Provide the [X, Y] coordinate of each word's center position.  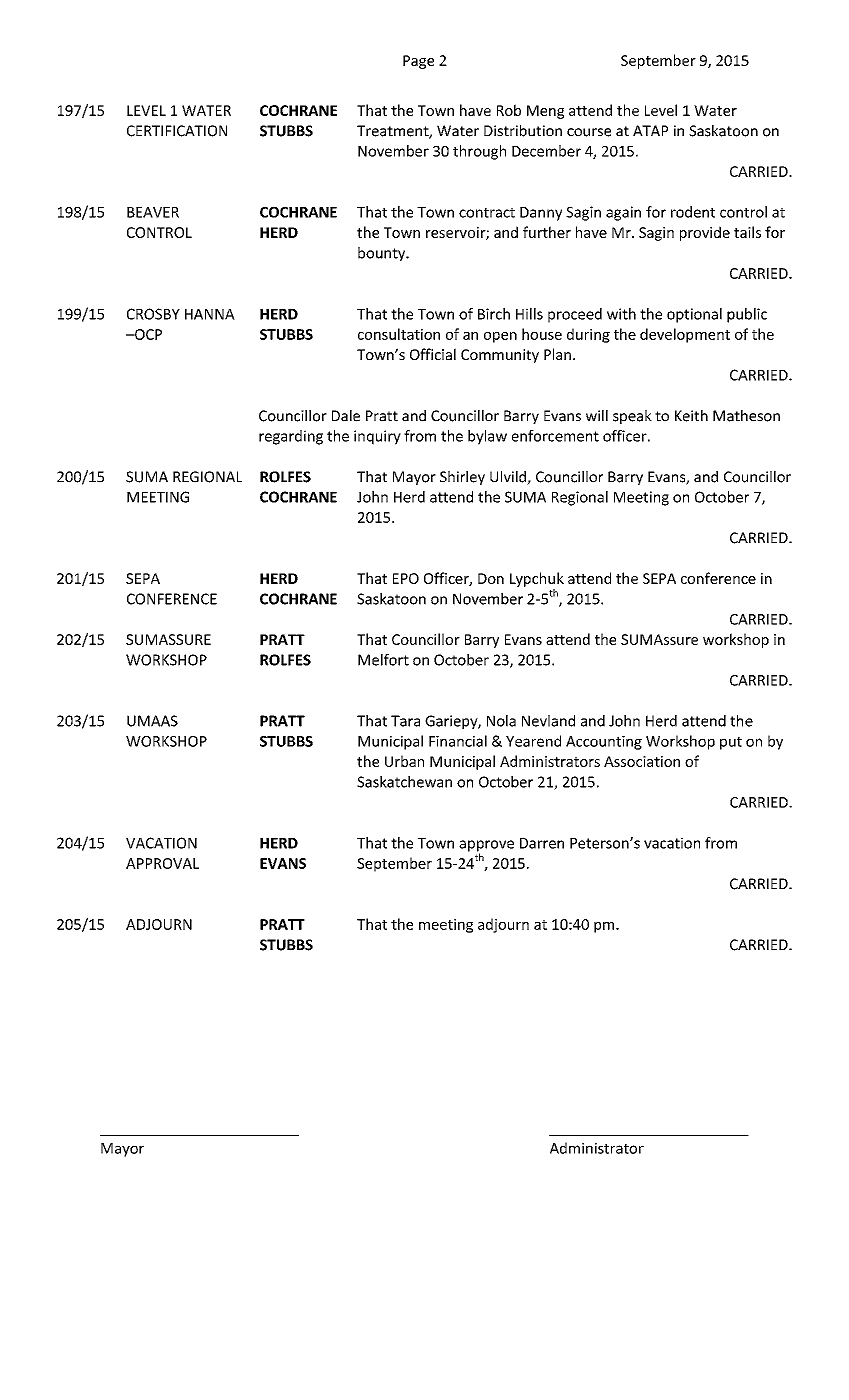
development [685, 335]
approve [486, 847]
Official [433, 354]
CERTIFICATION [177, 131]
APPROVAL [162, 863]
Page [418, 62]
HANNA [210, 314]
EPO [406, 578]
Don [491, 578]
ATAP [650, 130]
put [731, 743]
